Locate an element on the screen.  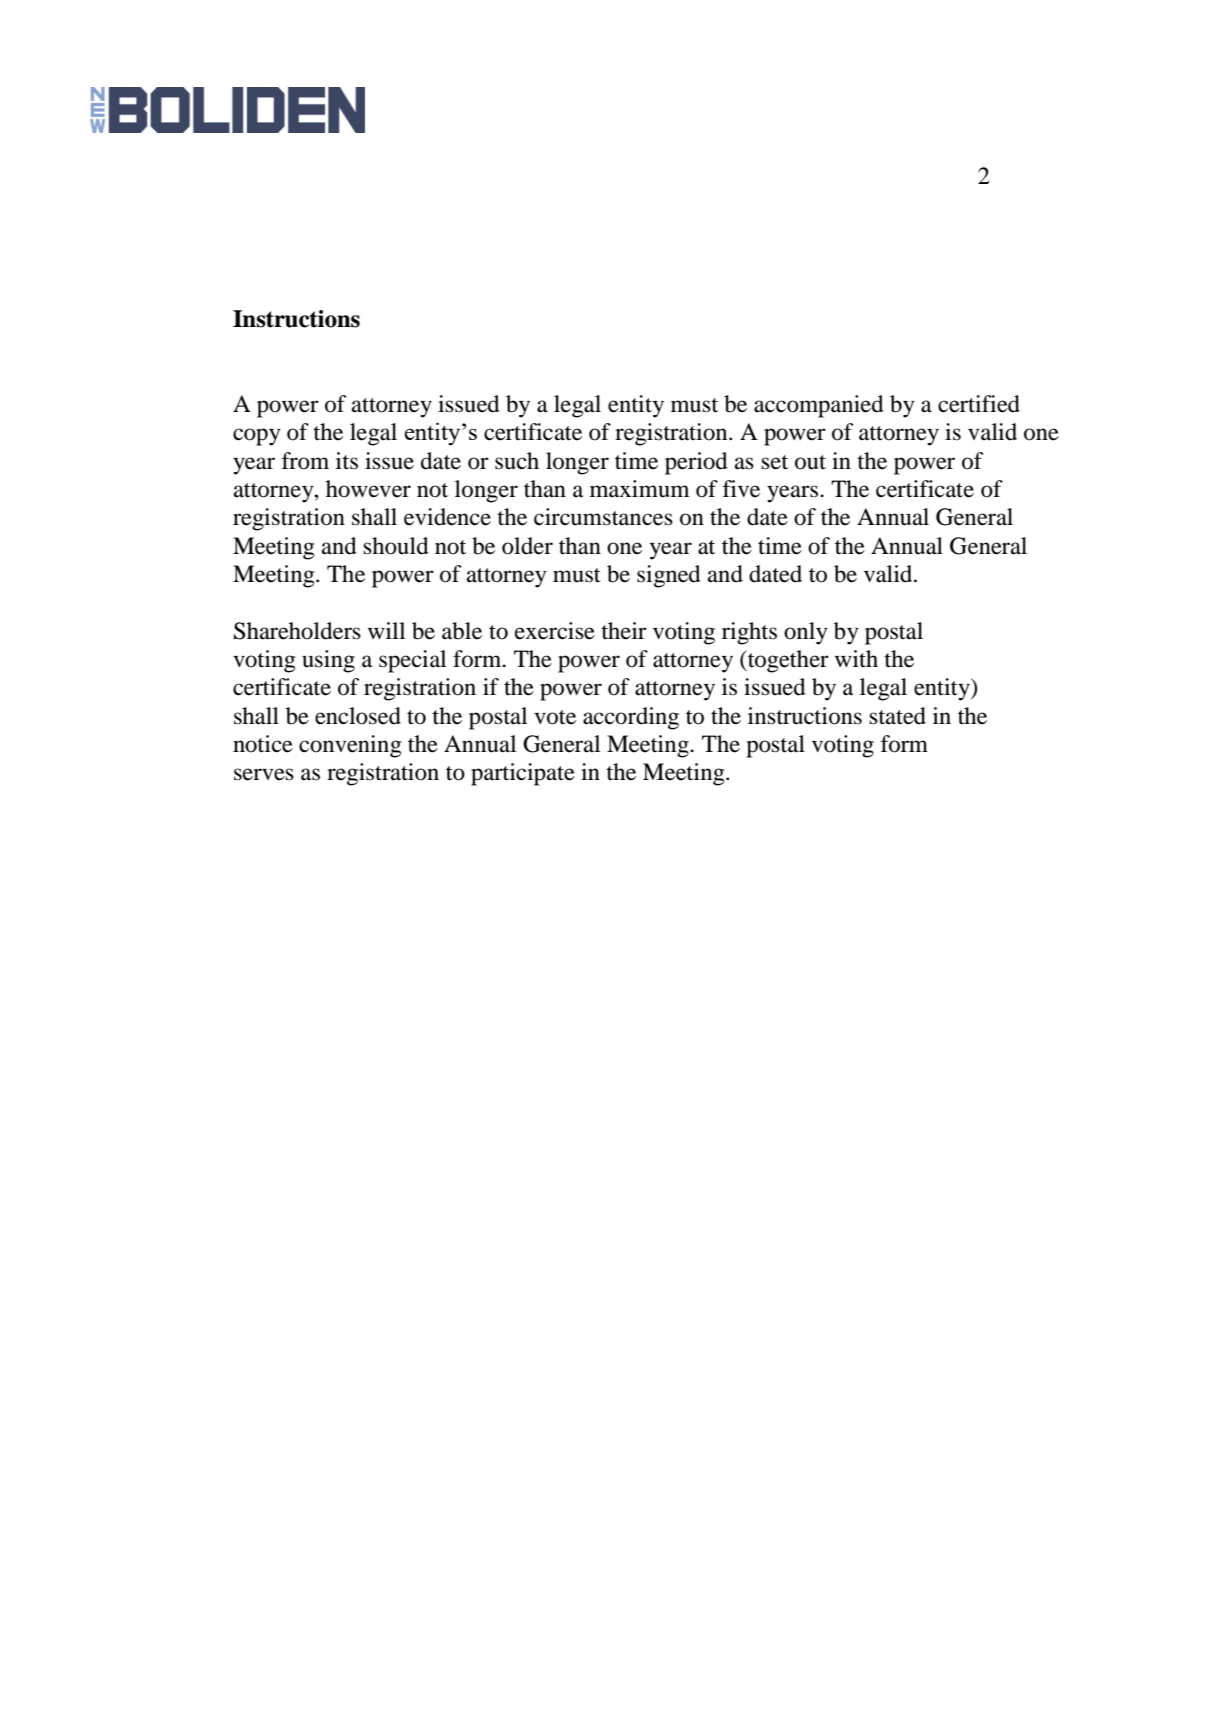
however is located at coordinates (368, 489).
